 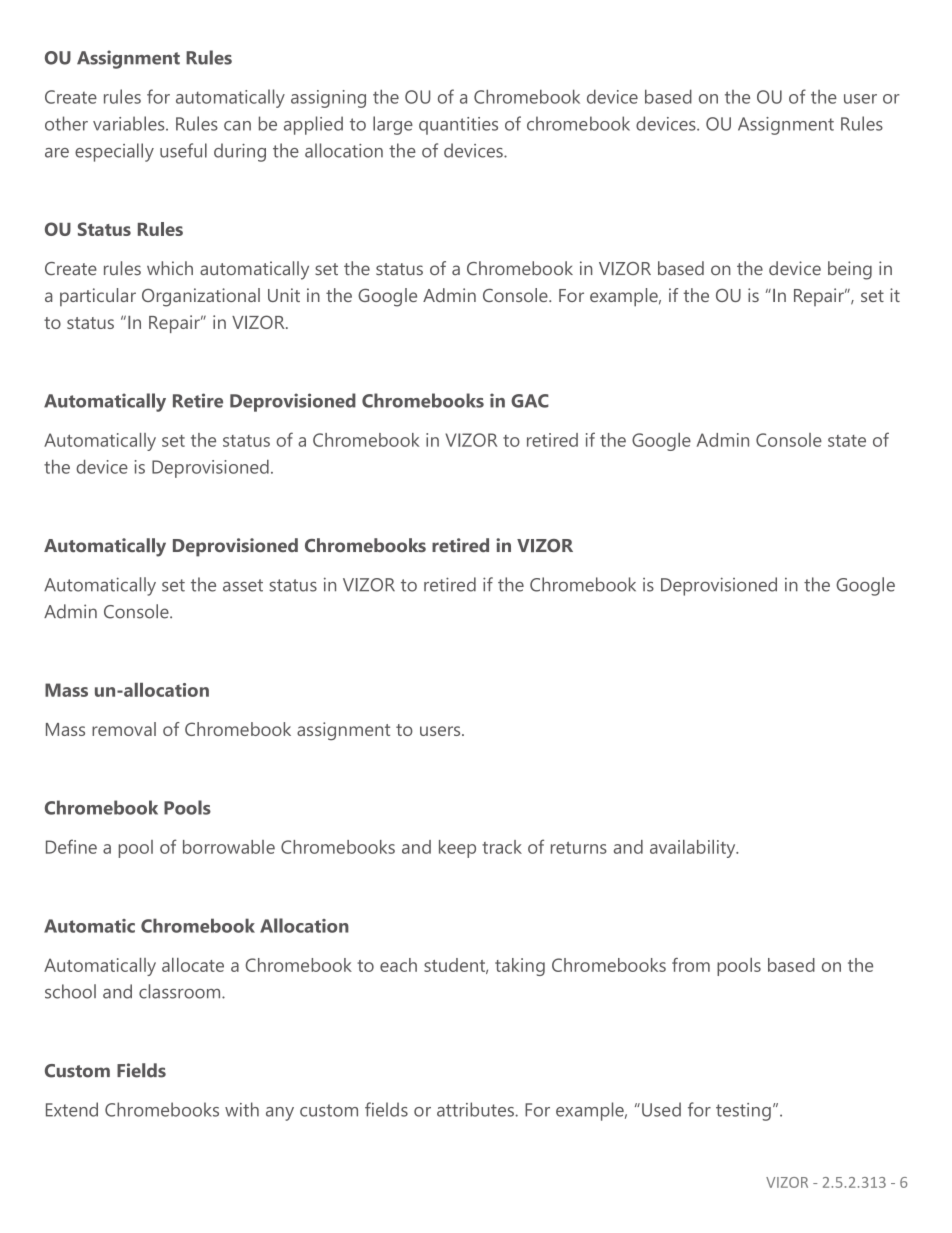 I want to click on testing, so click(x=743, y=1112).
